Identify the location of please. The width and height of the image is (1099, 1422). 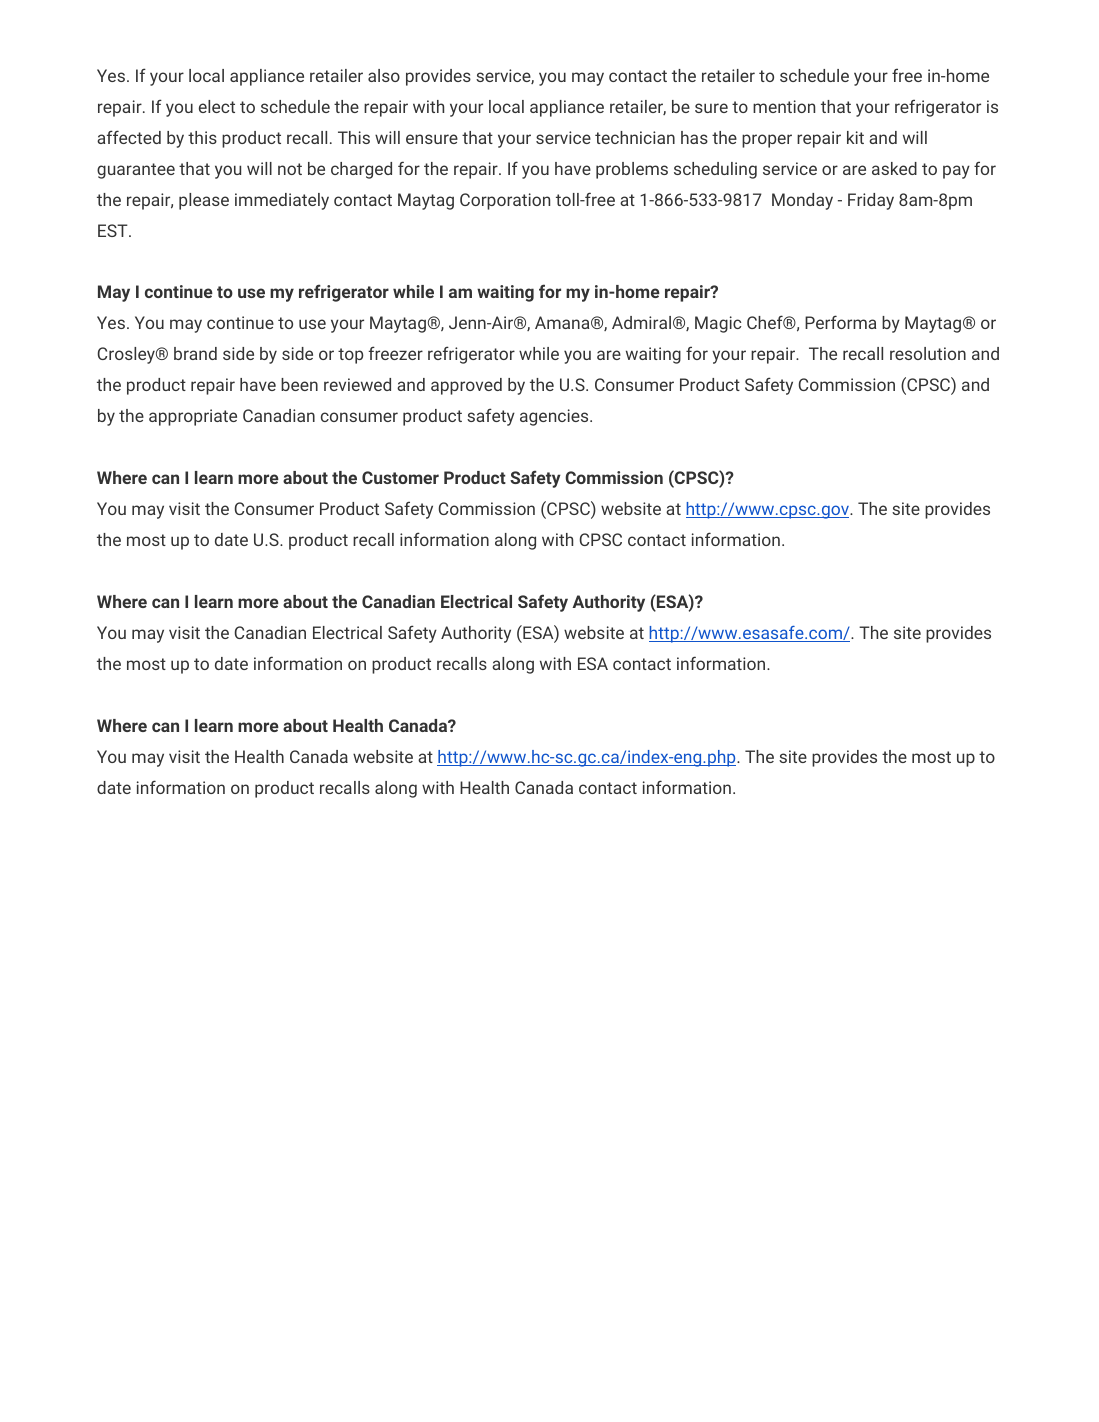
(204, 201).
